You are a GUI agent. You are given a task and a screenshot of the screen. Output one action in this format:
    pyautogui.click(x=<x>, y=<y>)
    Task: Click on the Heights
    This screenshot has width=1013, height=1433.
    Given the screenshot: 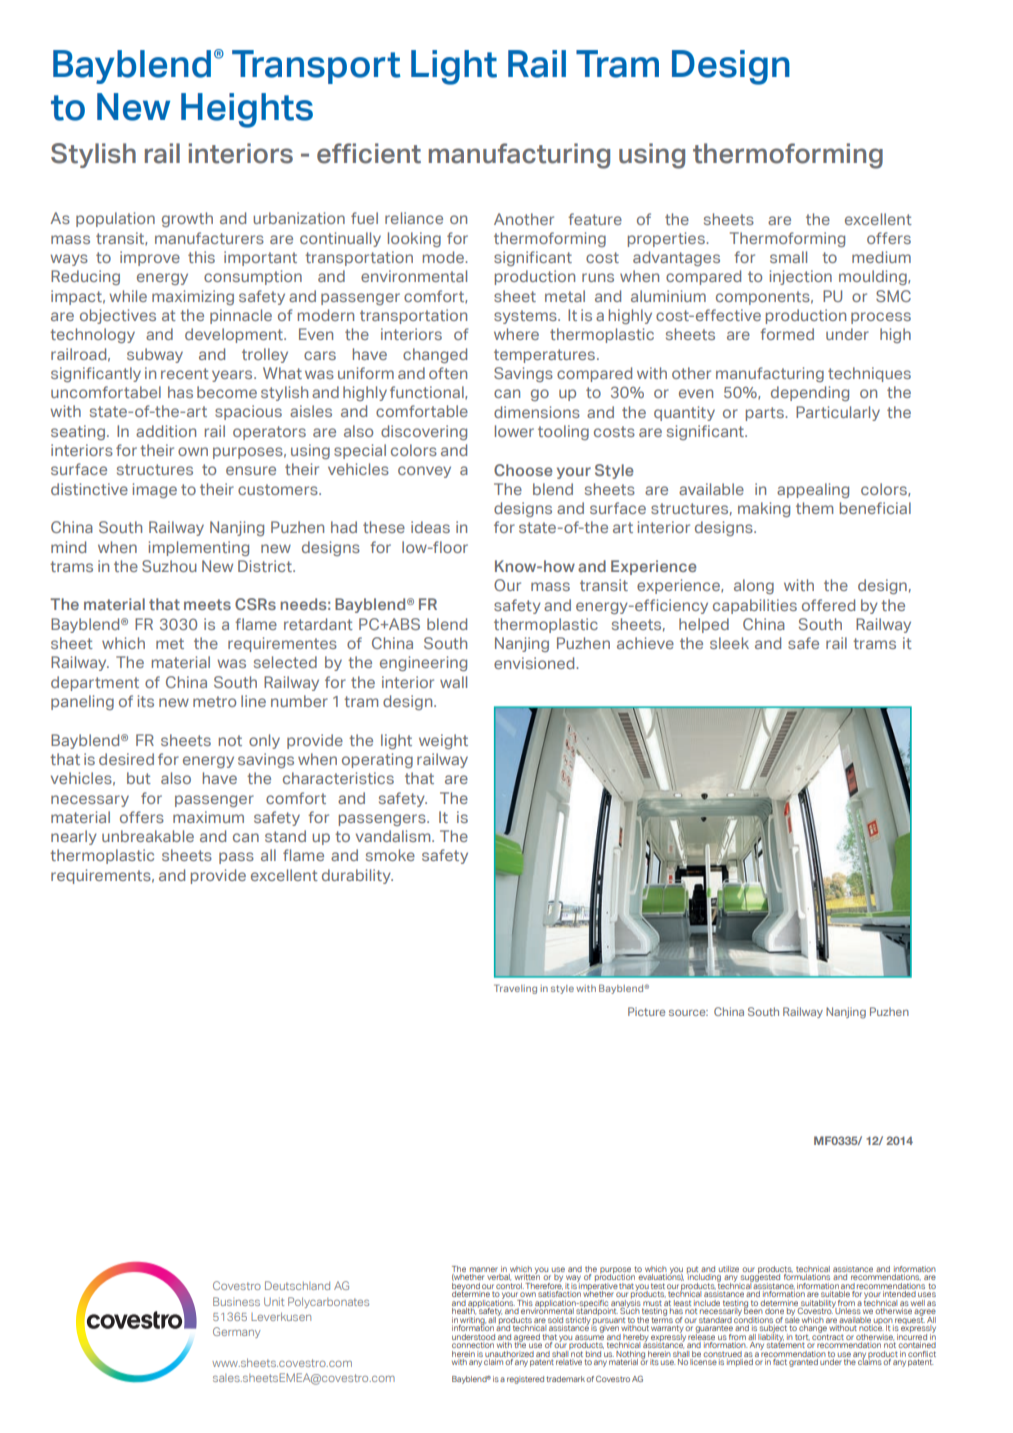 What is the action you would take?
    pyautogui.click(x=247, y=110)
